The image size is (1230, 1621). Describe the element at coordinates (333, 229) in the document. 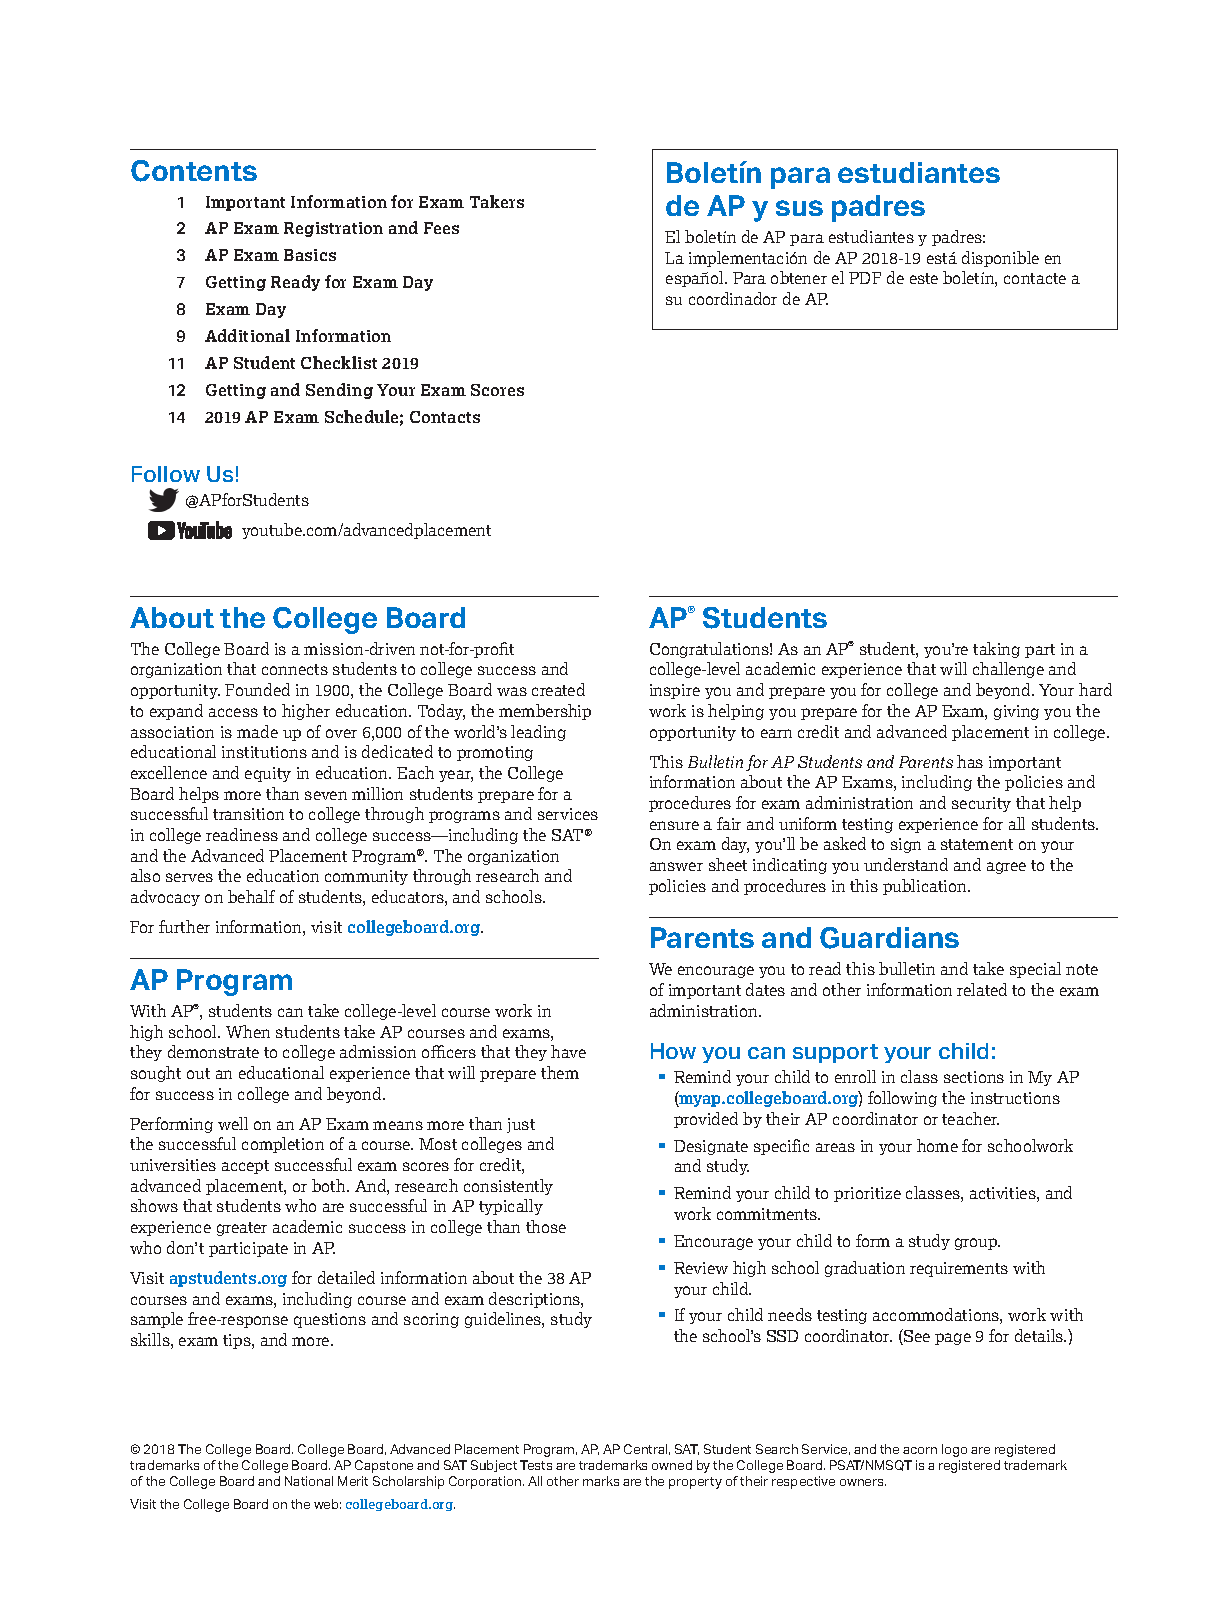

I see `Registration` at that location.
